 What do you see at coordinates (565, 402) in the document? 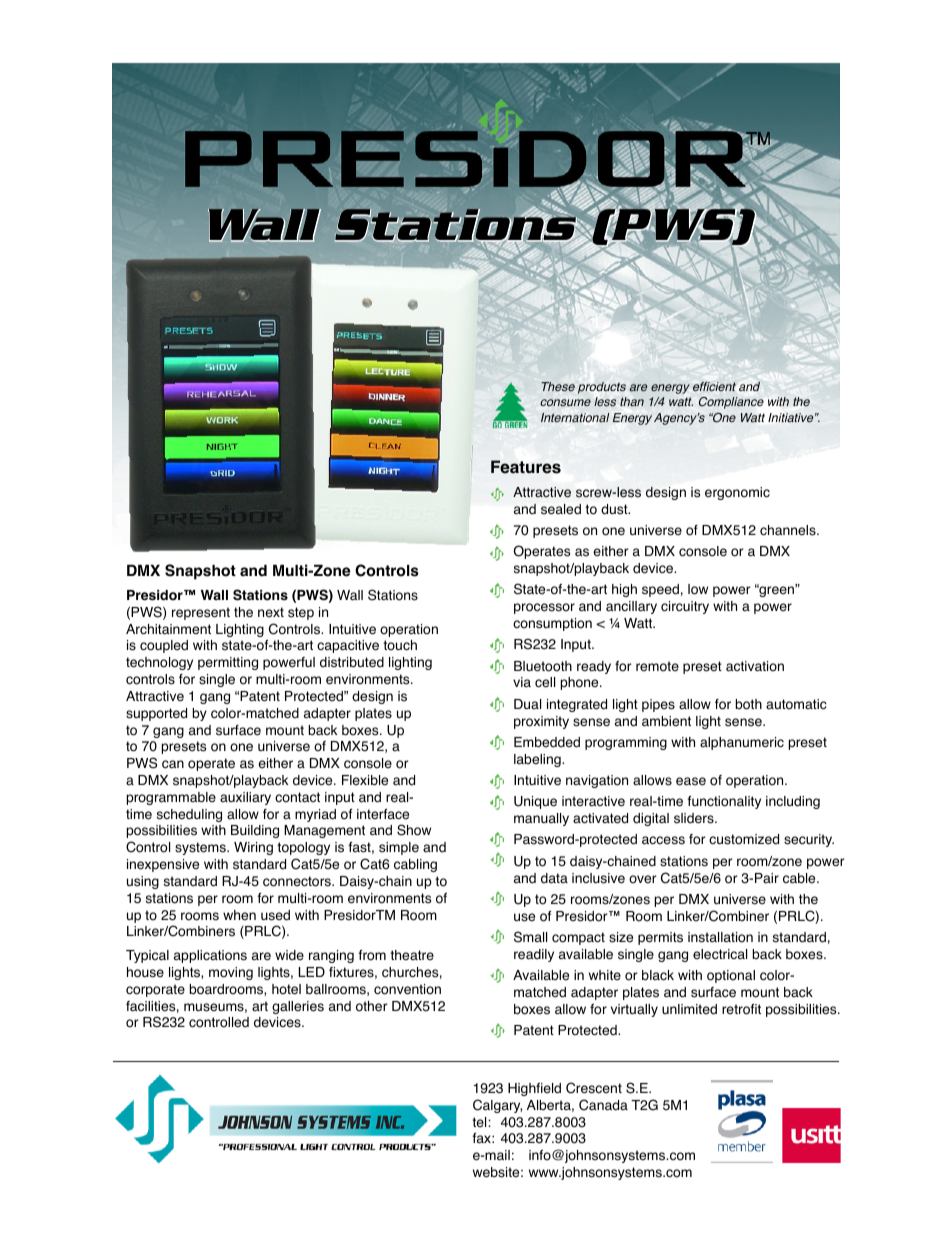
I see `consume` at bounding box center [565, 402].
